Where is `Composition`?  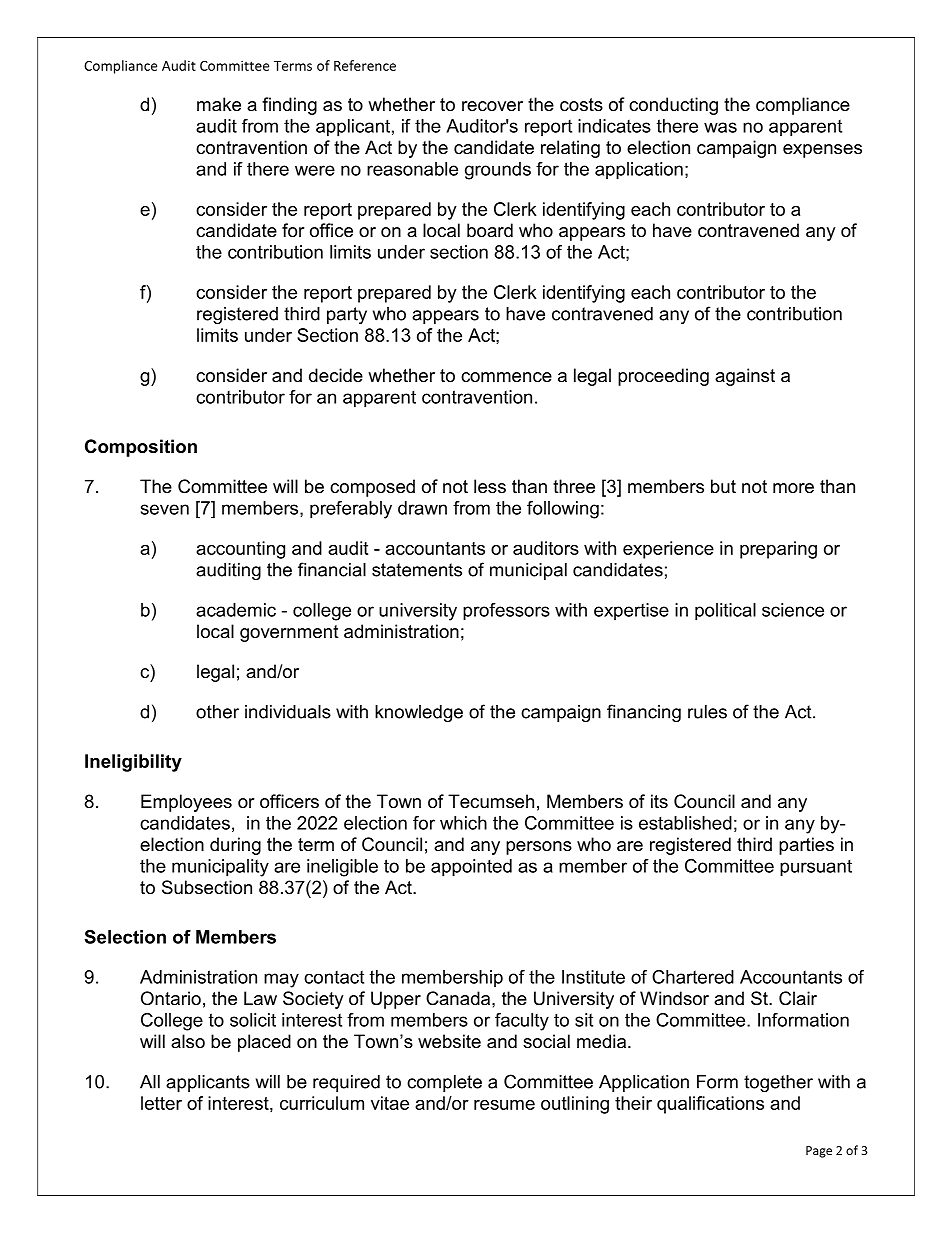 Composition is located at coordinates (141, 448).
